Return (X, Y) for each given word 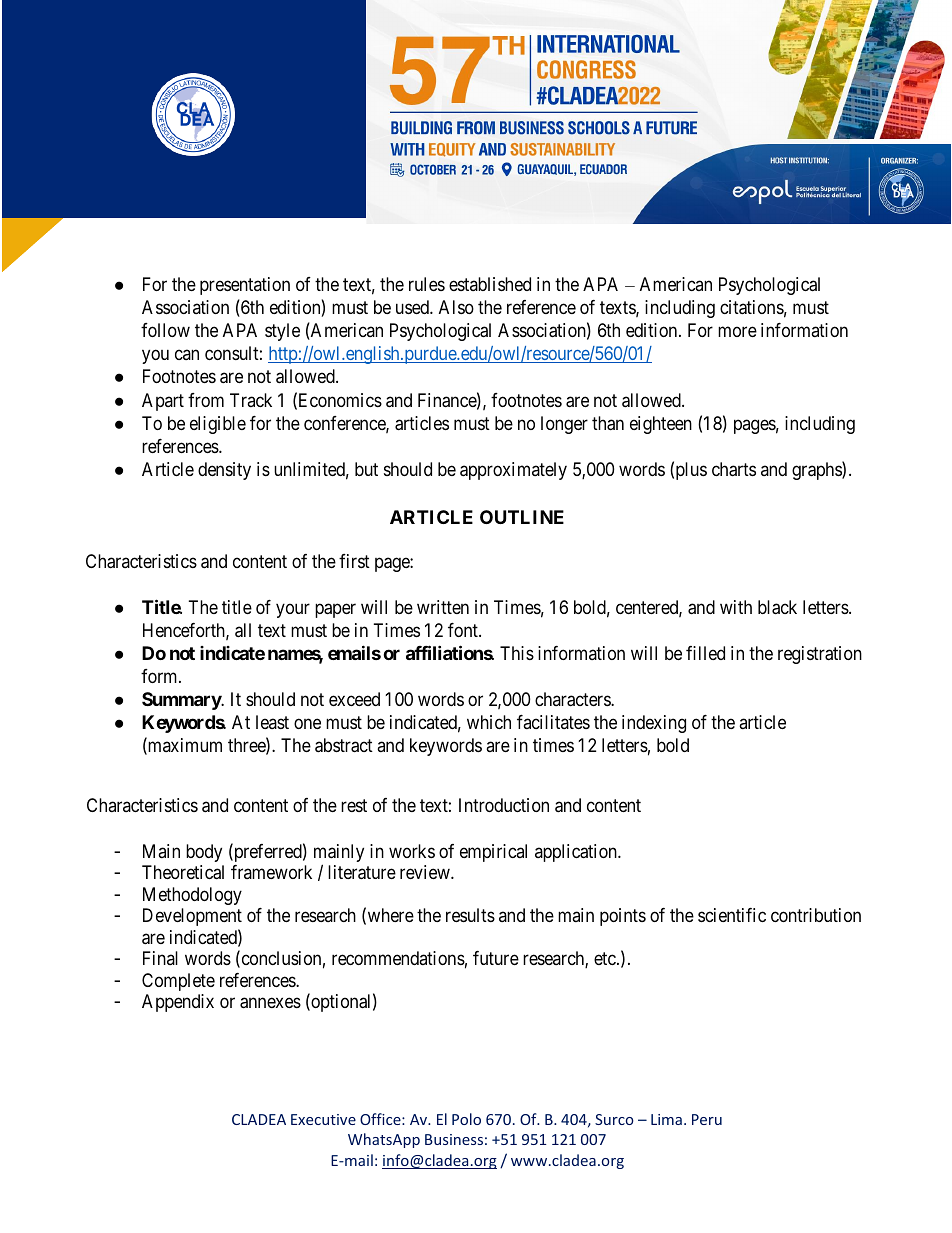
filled (705, 653)
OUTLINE (522, 517)
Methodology (192, 896)
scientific (732, 915)
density (224, 471)
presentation (245, 286)
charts (734, 469)
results (470, 915)
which (489, 722)
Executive (323, 1119)
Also (456, 307)
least (272, 722)
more (737, 331)
